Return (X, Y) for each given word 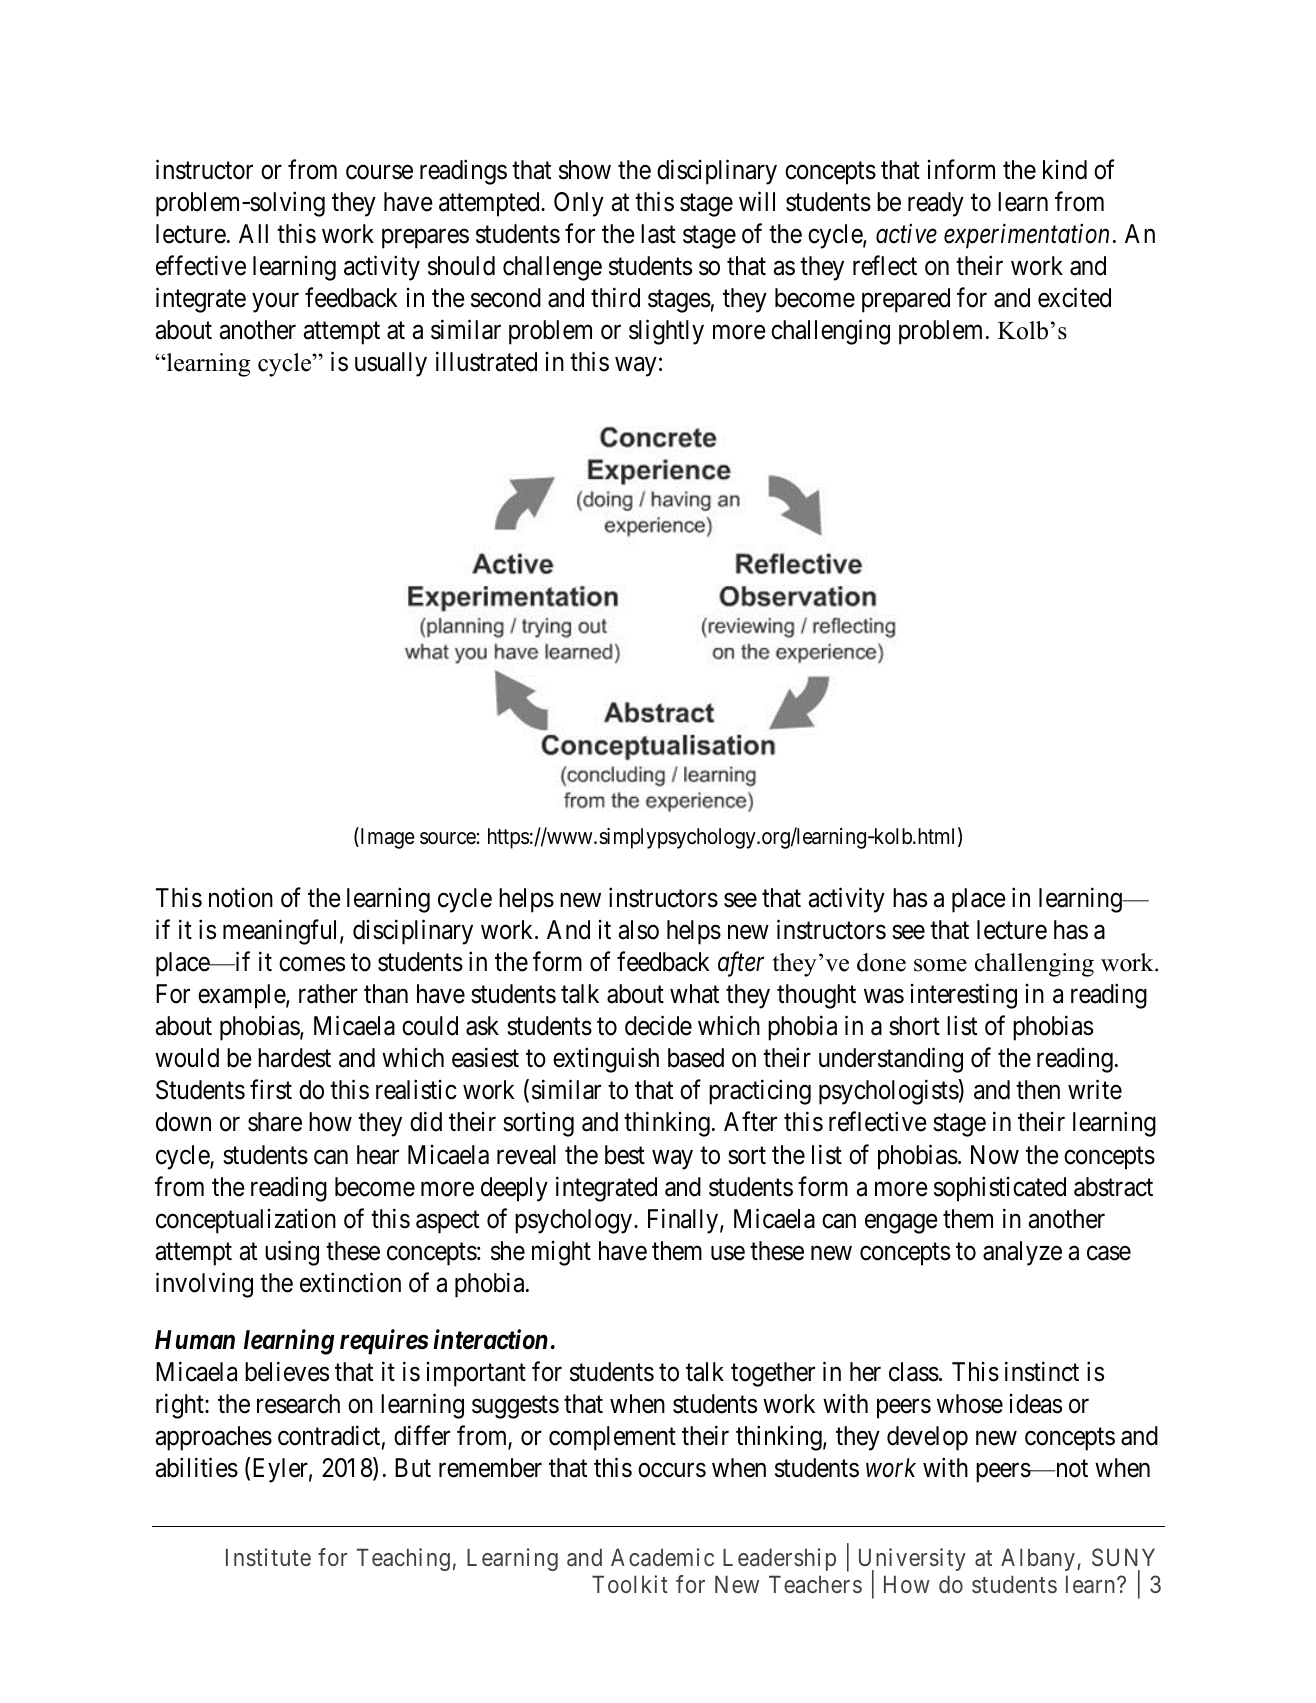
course (379, 172)
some (940, 965)
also (639, 930)
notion (241, 898)
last (658, 234)
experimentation (1026, 236)
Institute (268, 1557)
